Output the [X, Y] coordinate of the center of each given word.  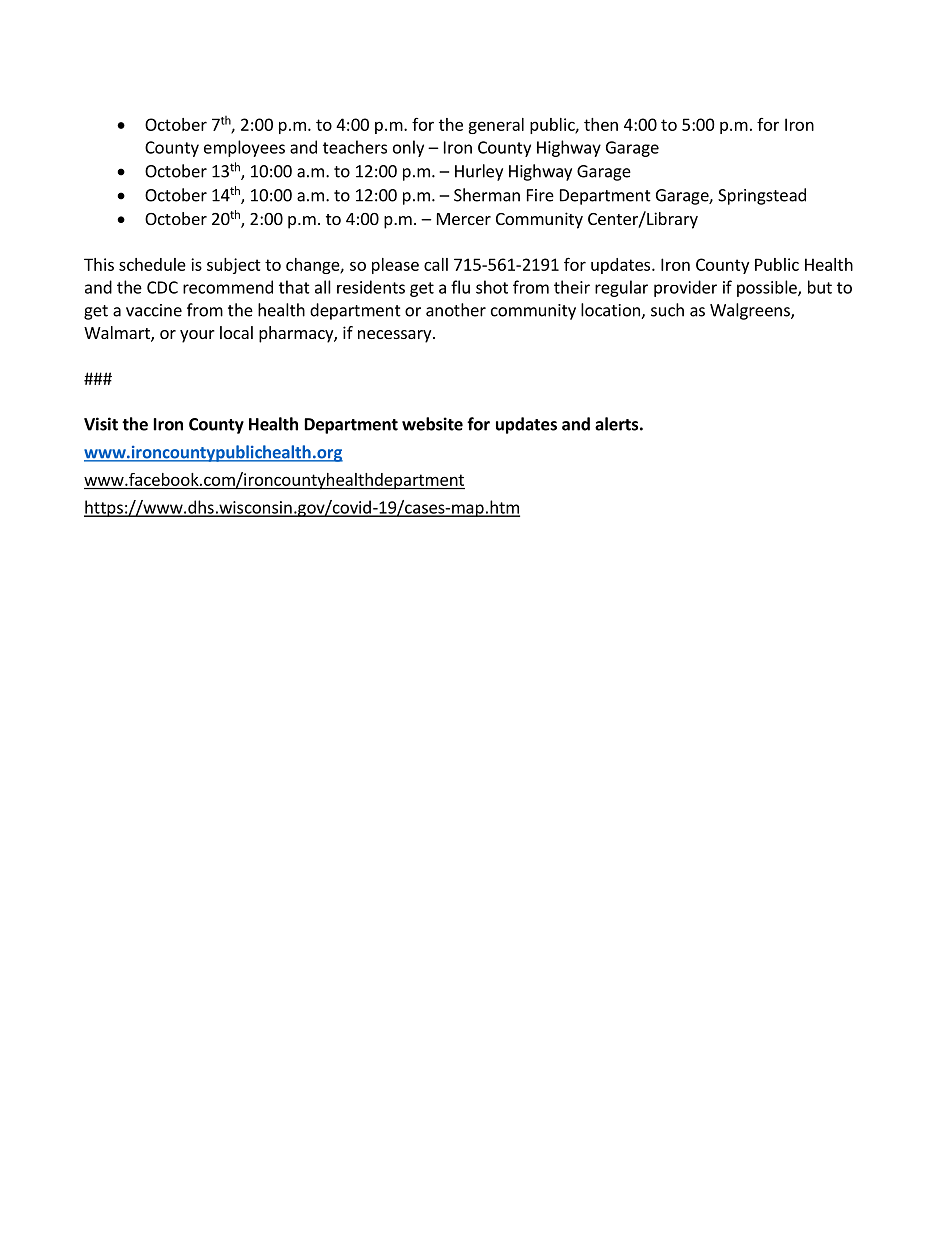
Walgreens [751, 311]
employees [244, 148]
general [496, 126]
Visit [101, 424]
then [601, 124]
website [432, 424]
